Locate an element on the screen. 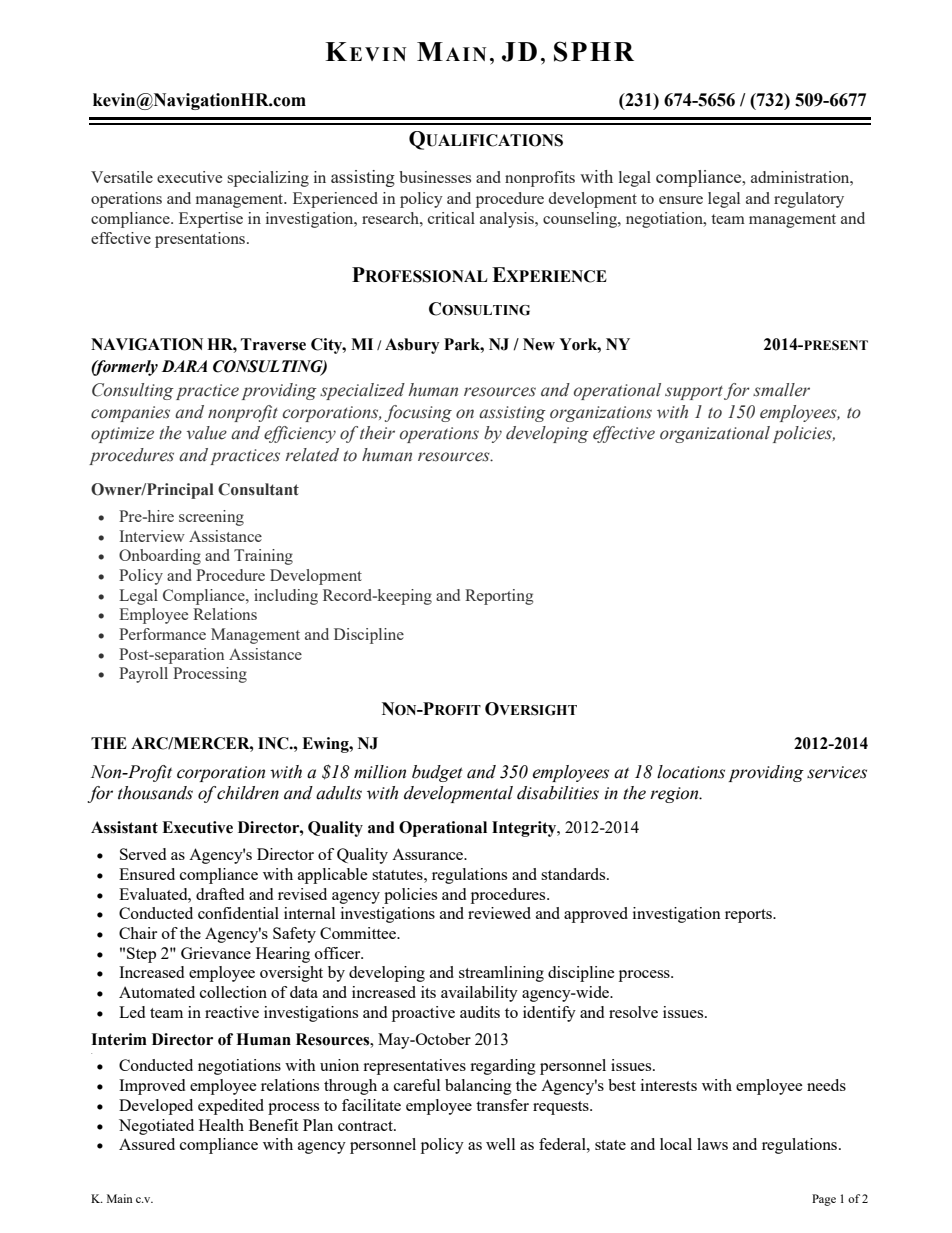 Image resolution: width=952 pixels, height=1233 pixels. budget is located at coordinates (437, 773).
